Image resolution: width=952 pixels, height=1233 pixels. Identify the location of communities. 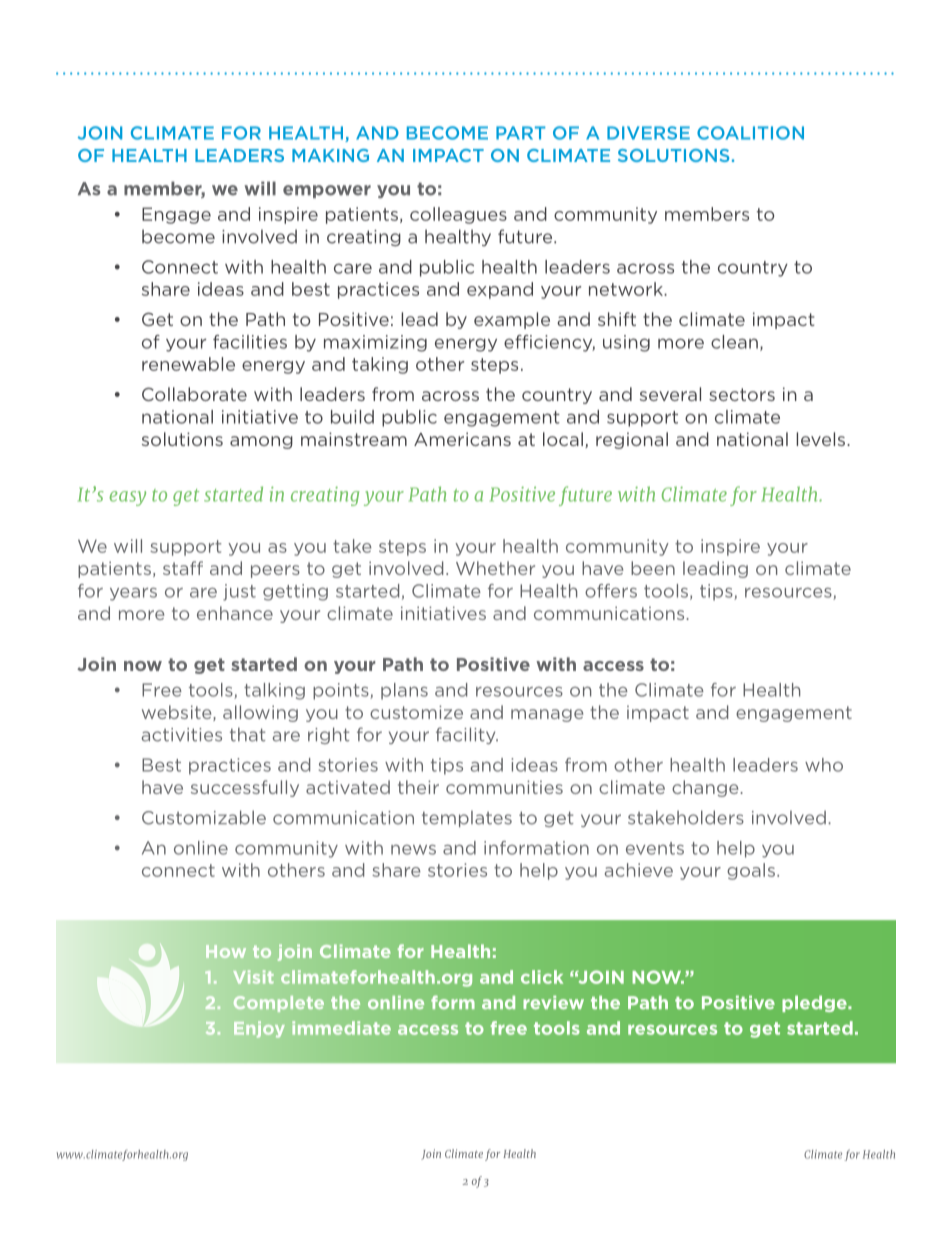
(504, 787).
